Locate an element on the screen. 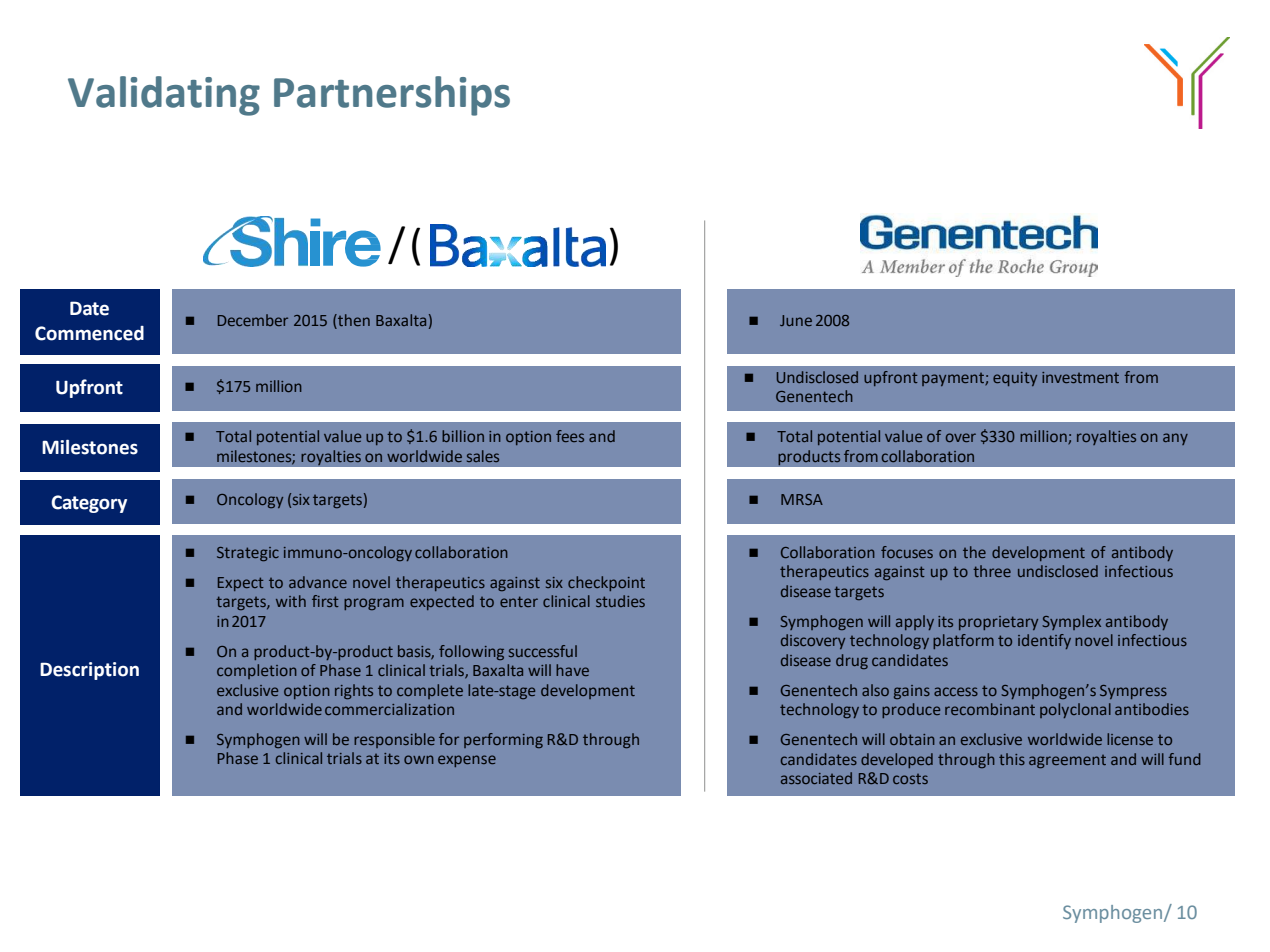  any is located at coordinates (1175, 439).
